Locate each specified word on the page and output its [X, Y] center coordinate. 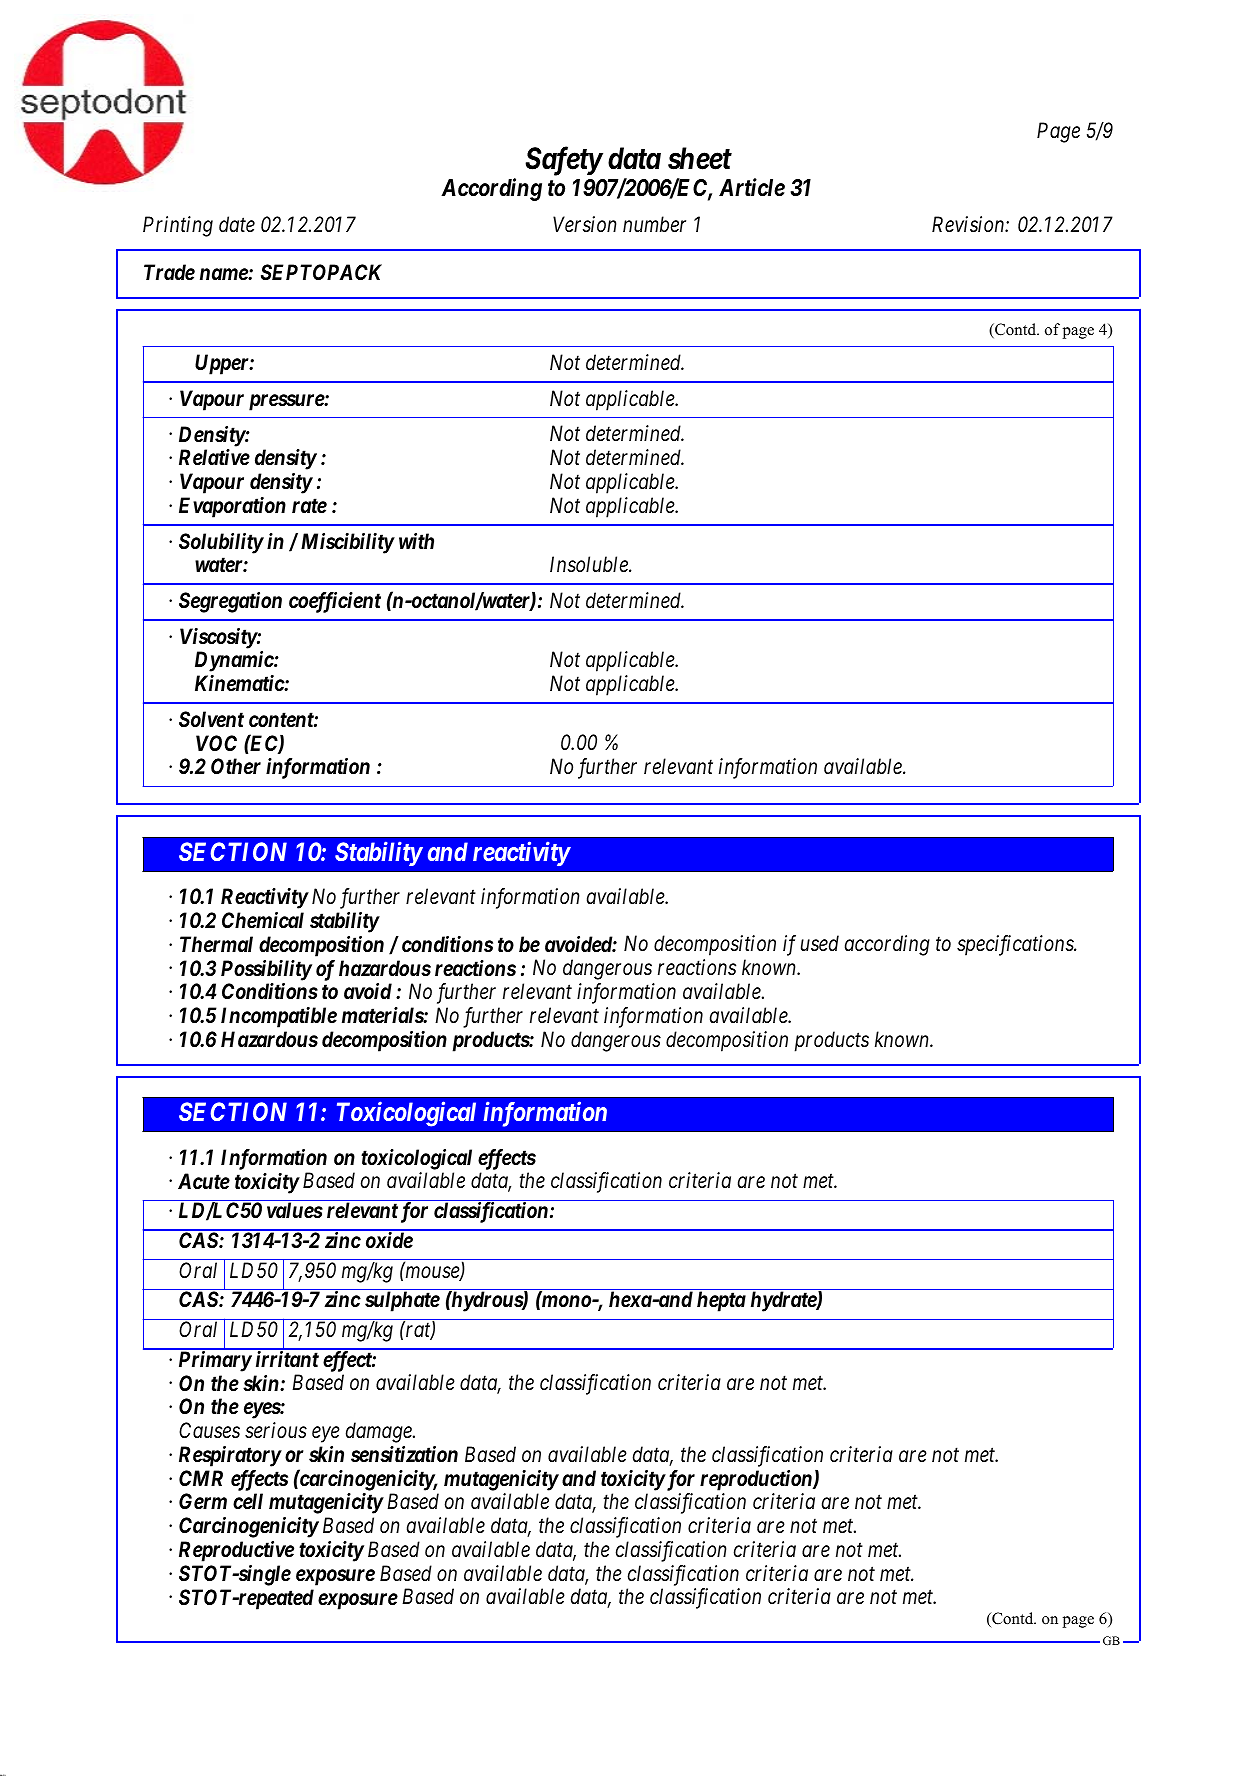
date [237, 224]
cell [248, 1501]
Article [752, 187]
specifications [1016, 945]
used [820, 943]
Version [584, 224]
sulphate [402, 1301]
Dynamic [235, 661]
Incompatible [279, 1017]
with [416, 541]
